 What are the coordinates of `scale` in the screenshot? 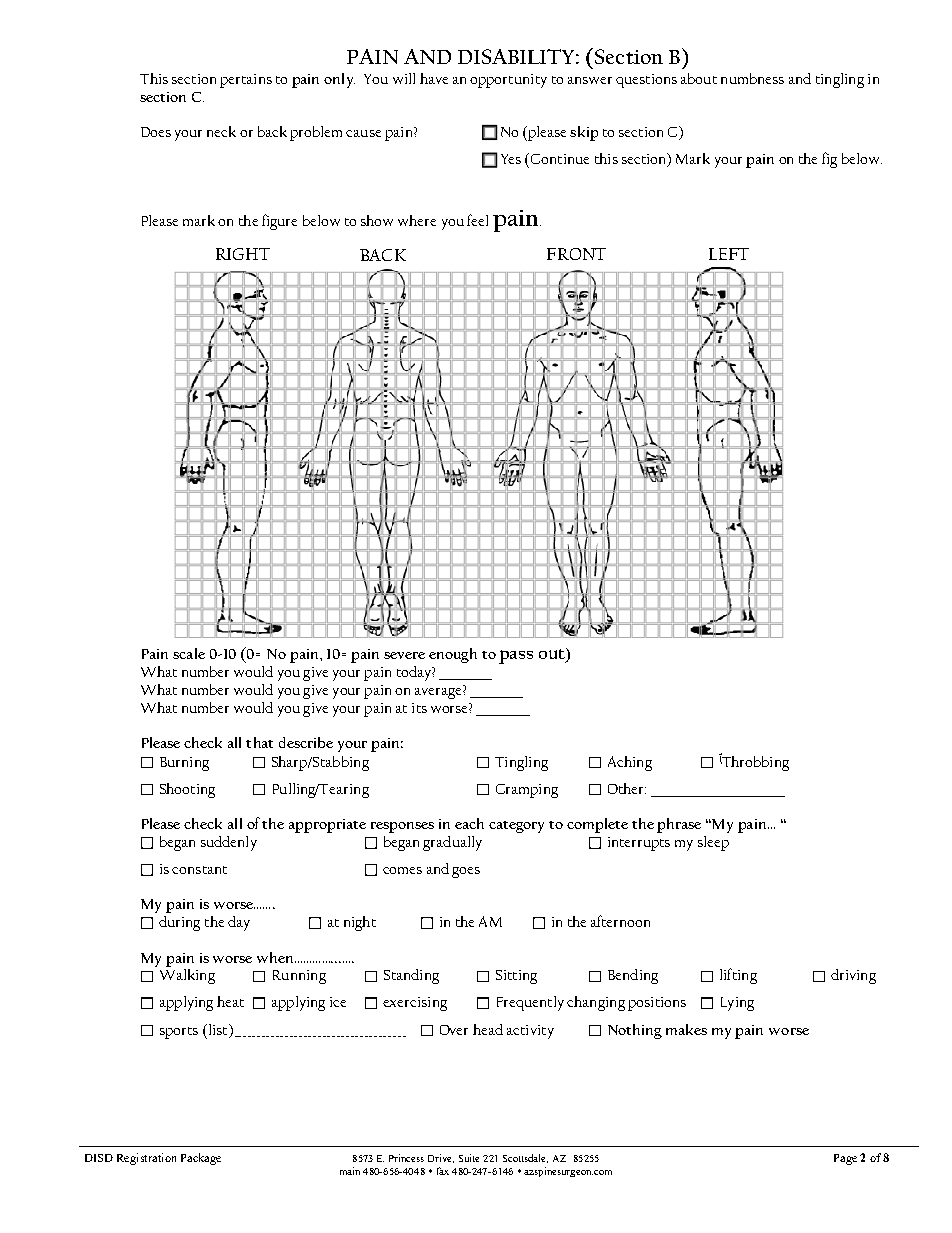 It's located at (189, 653).
